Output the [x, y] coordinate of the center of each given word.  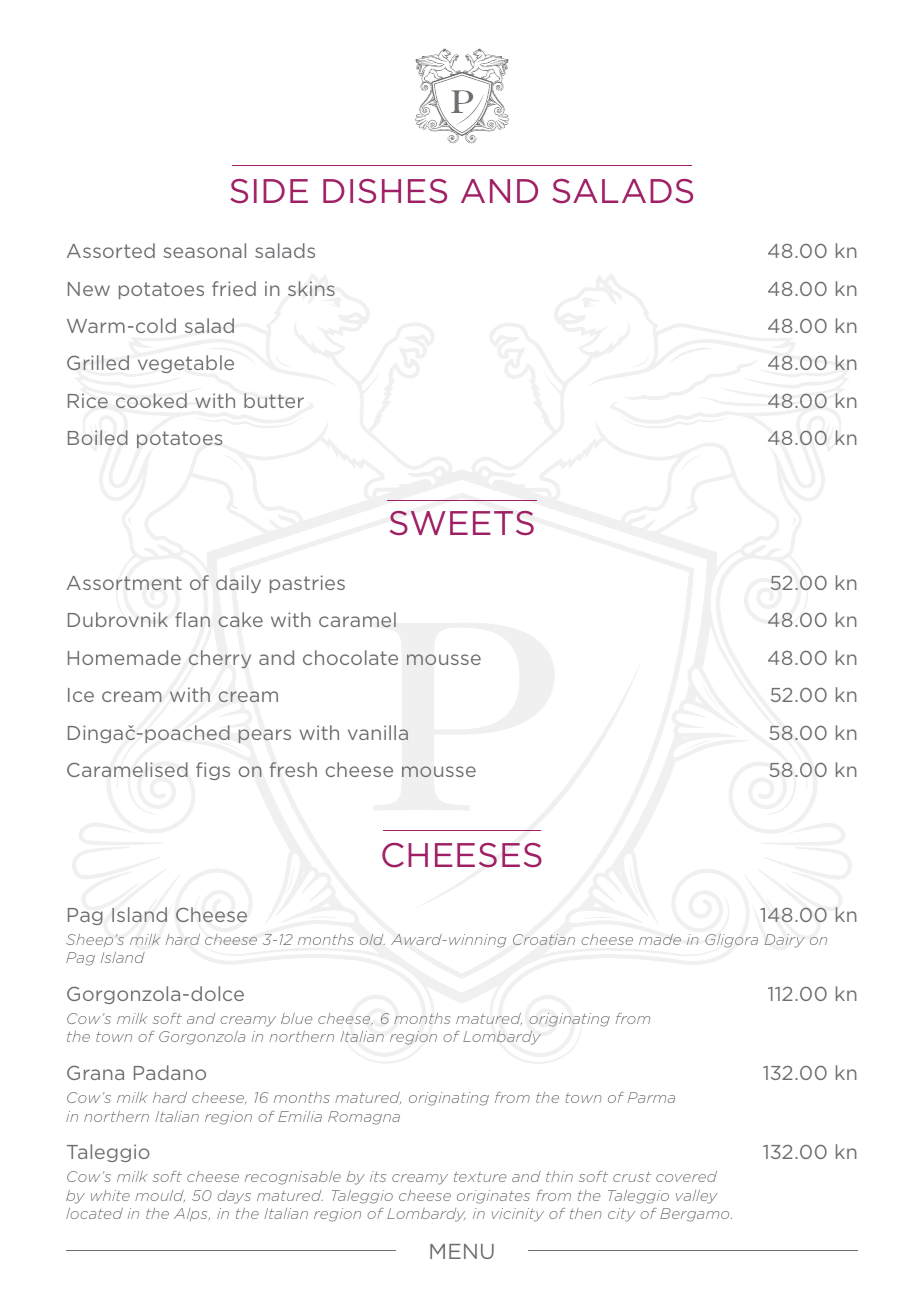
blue [296, 1018]
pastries [307, 584]
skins [311, 288]
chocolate [350, 657]
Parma [651, 1097]
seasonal [204, 250]
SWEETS [462, 523]
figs [213, 771]
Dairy [785, 941]
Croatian [544, 939]
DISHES [385, 191]
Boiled [98, 437]
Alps [192, 1214]
